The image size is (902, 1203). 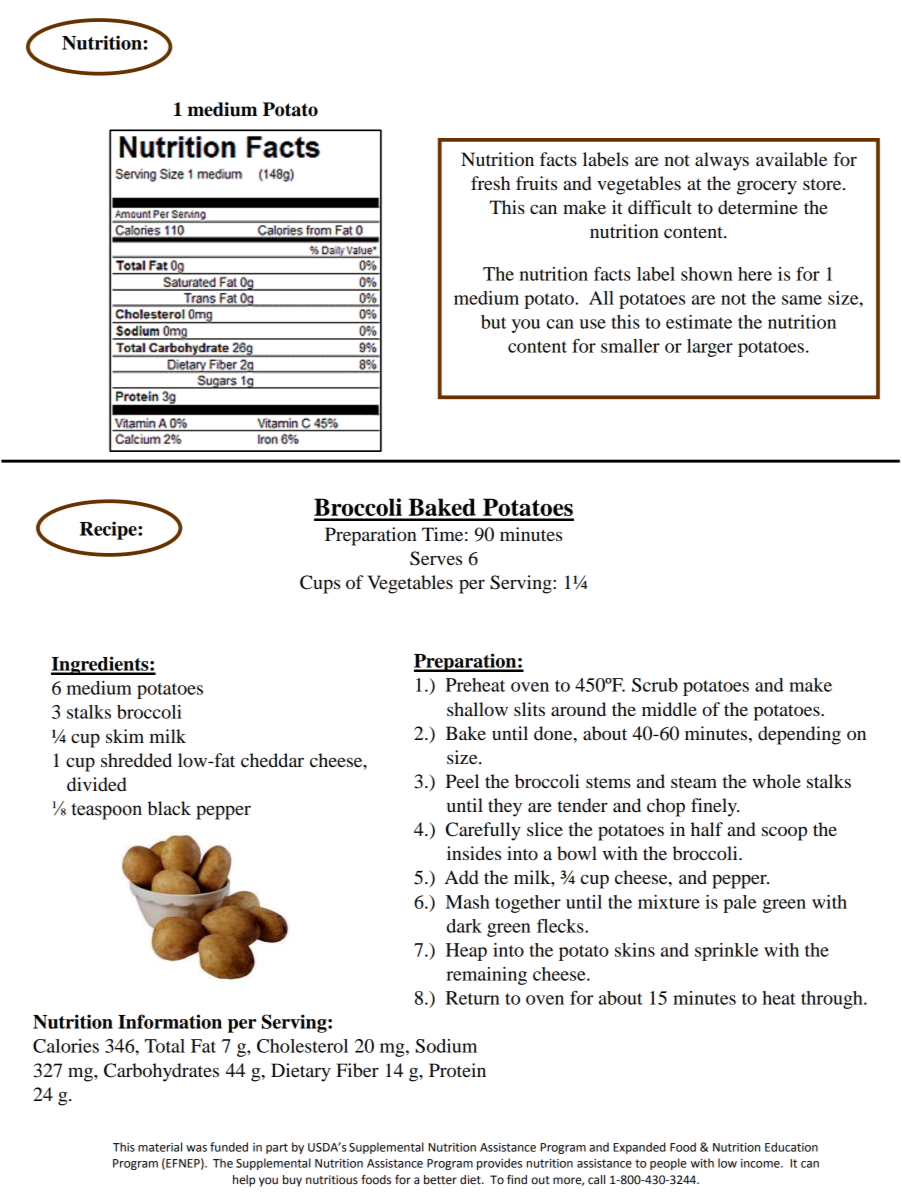 I want to click on fruits, so click(x=536, y=183).
